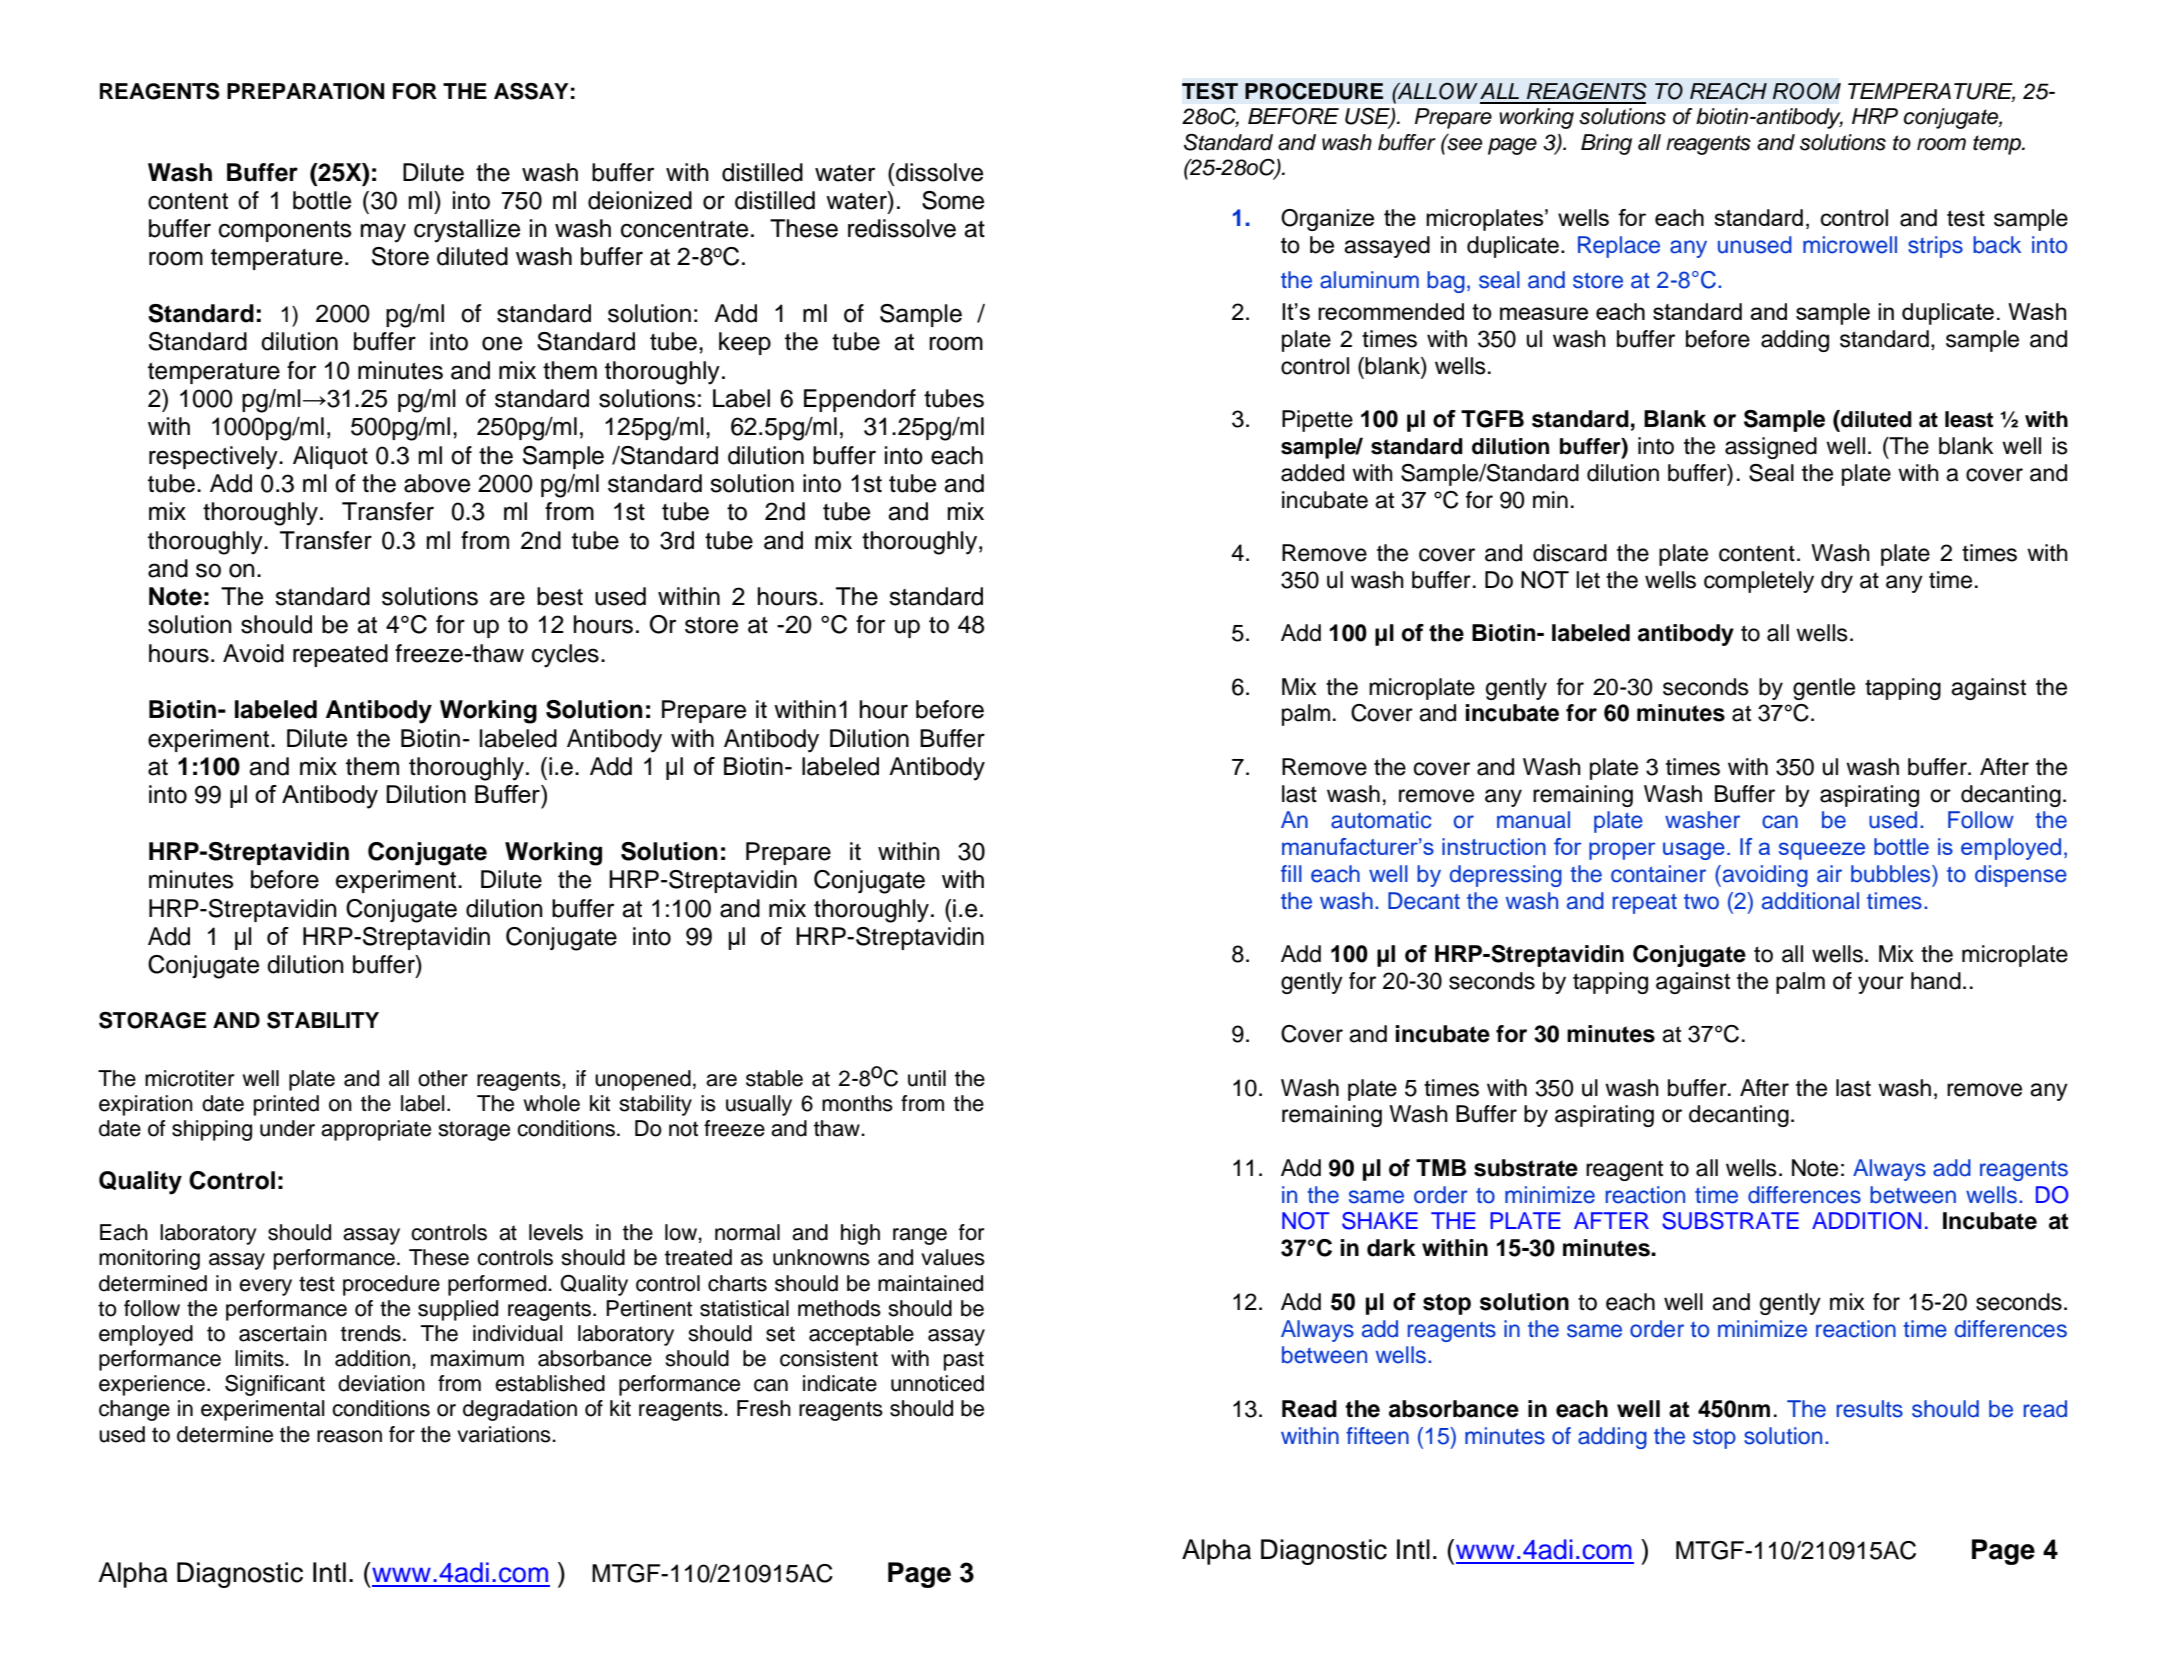 This screenshot has width=2167, height=1674. What do you see at coordinates (1869, 1409) in the screenshot?
I see `results` at bounding box center [1869, 1409].
